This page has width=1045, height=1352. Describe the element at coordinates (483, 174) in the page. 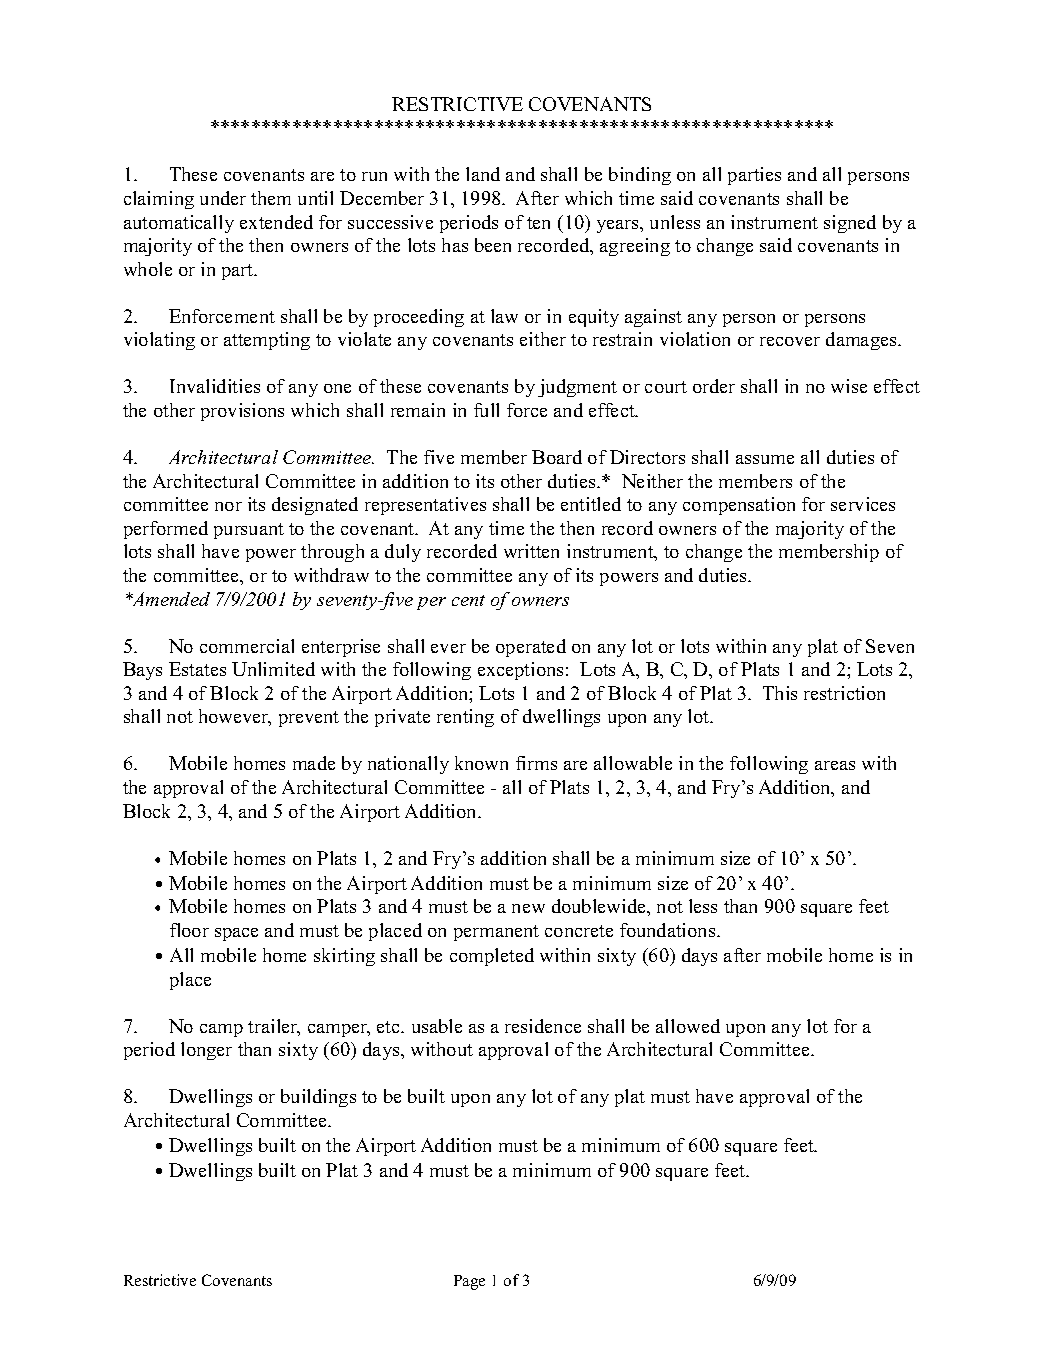

I see `land` at that location.
